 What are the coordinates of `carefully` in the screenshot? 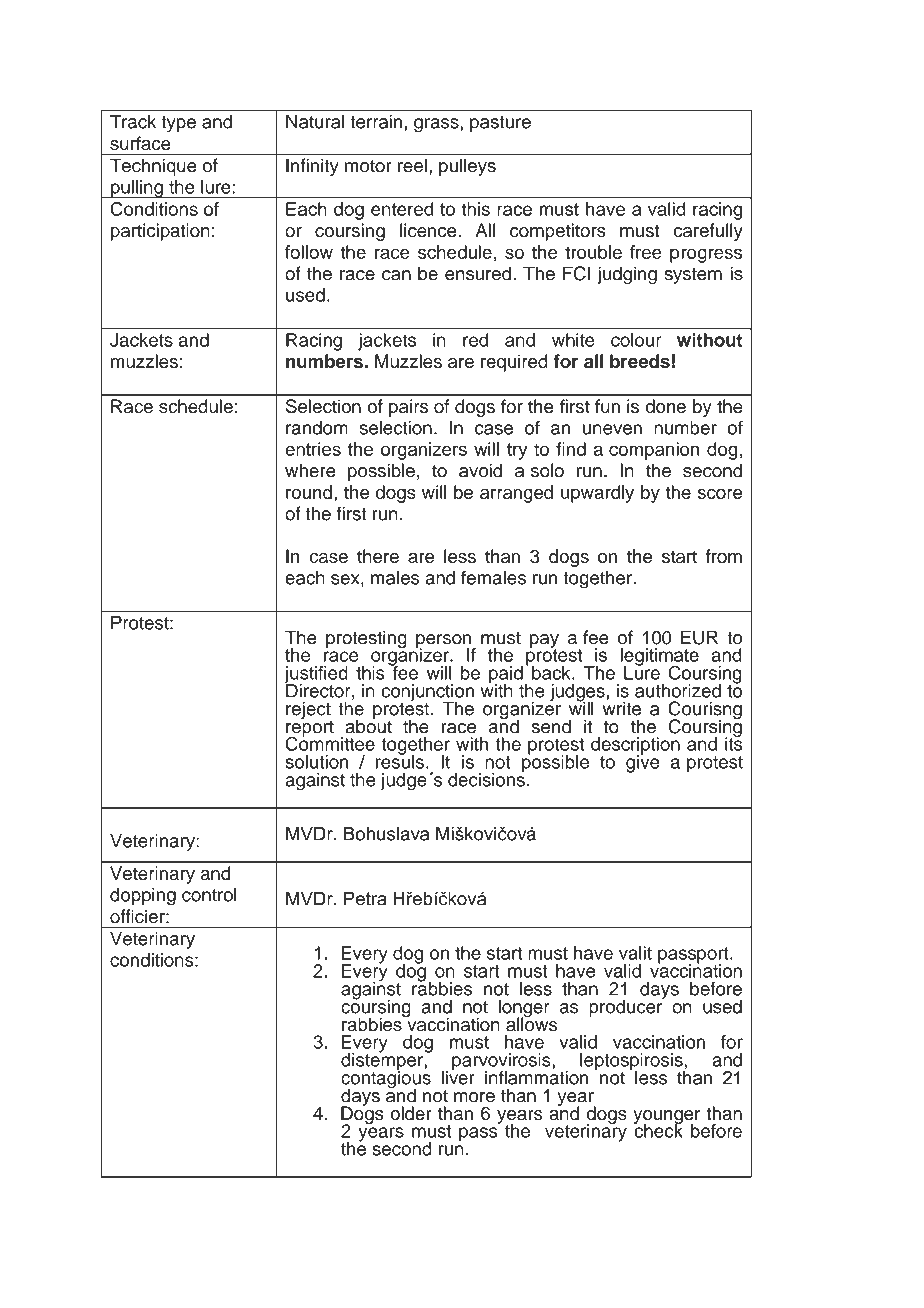 It's located at (708, 232).
